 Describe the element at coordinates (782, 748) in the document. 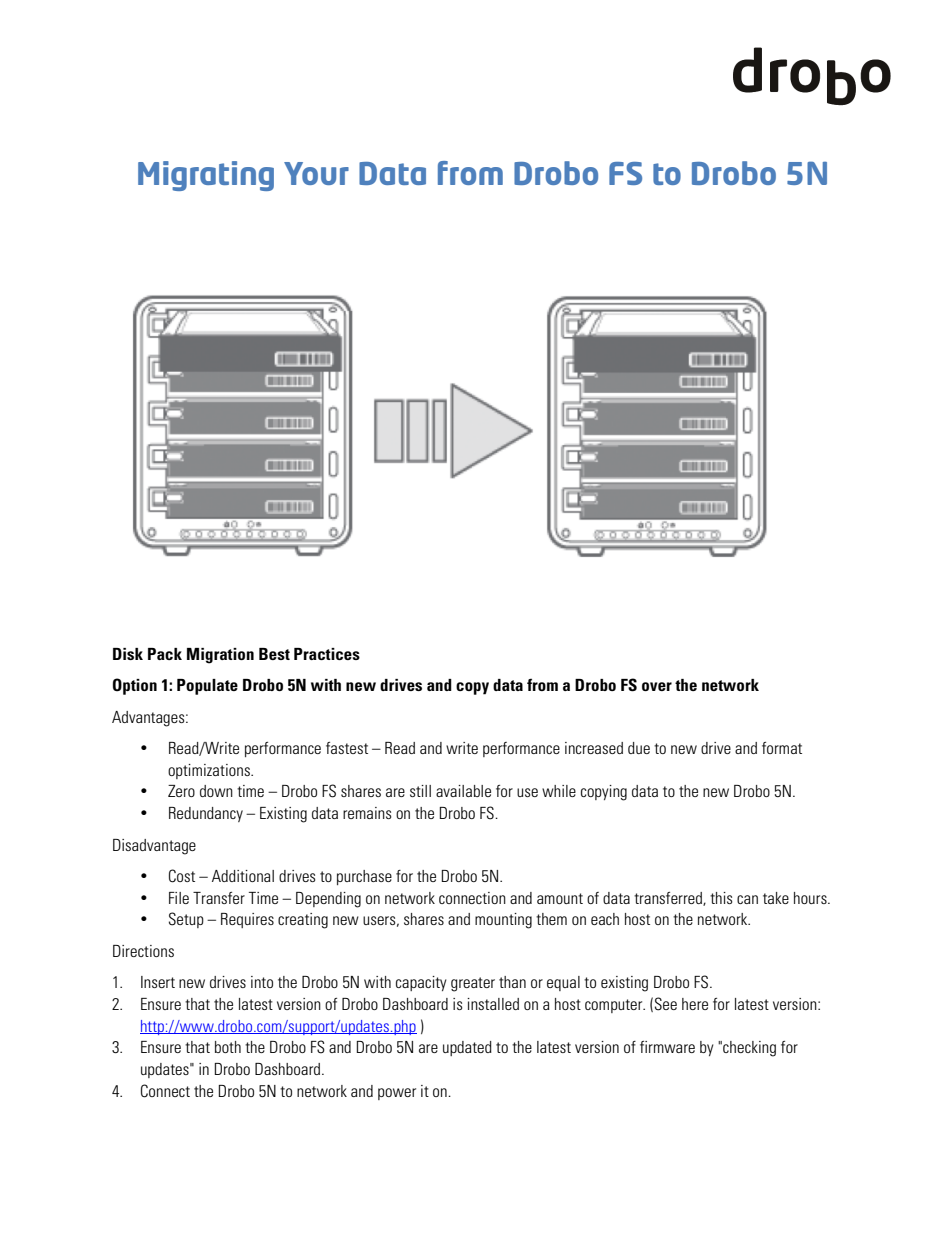

I see `format` at that location.
